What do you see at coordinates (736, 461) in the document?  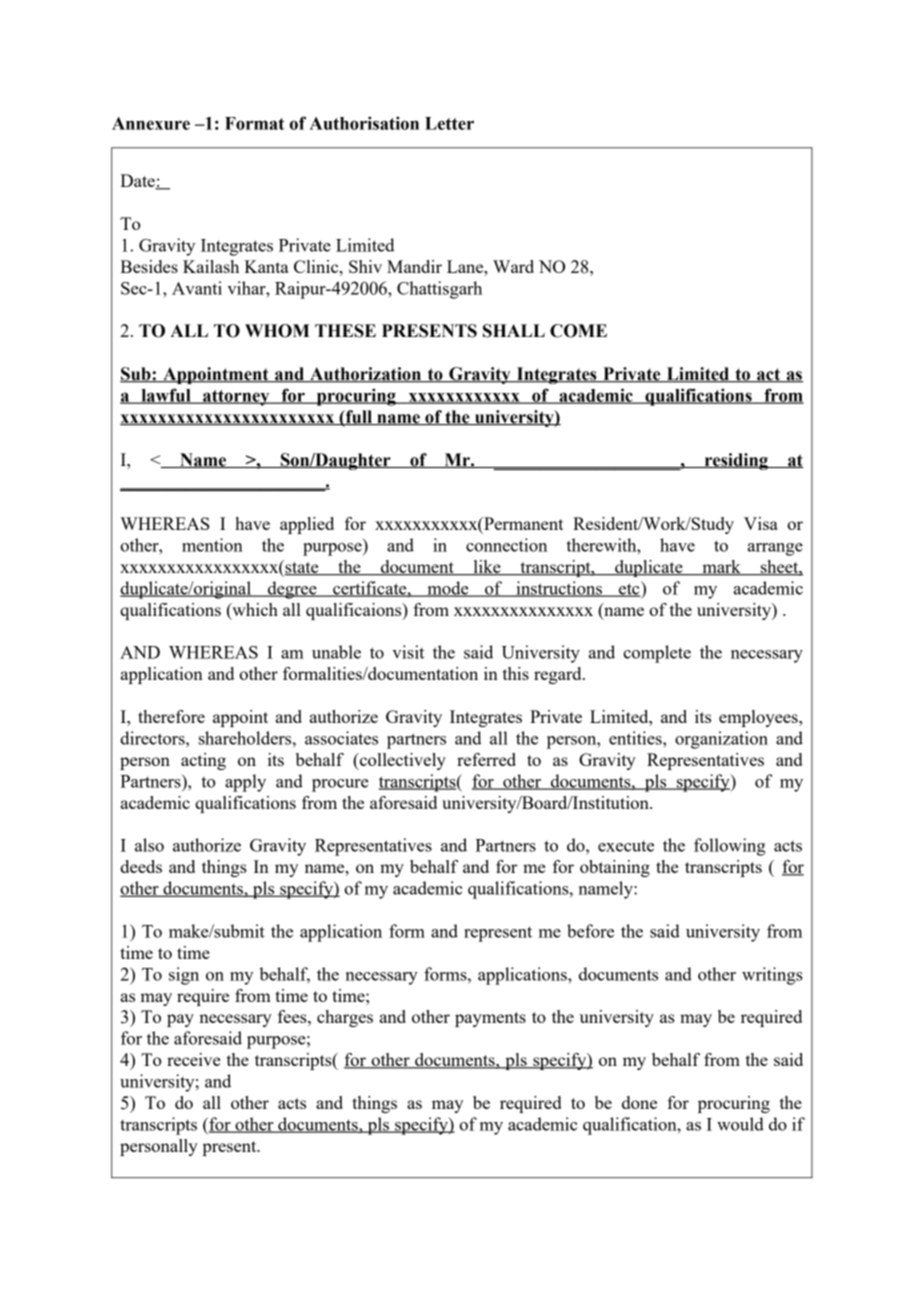 I see `residing` at bounding box center [736, 461].
